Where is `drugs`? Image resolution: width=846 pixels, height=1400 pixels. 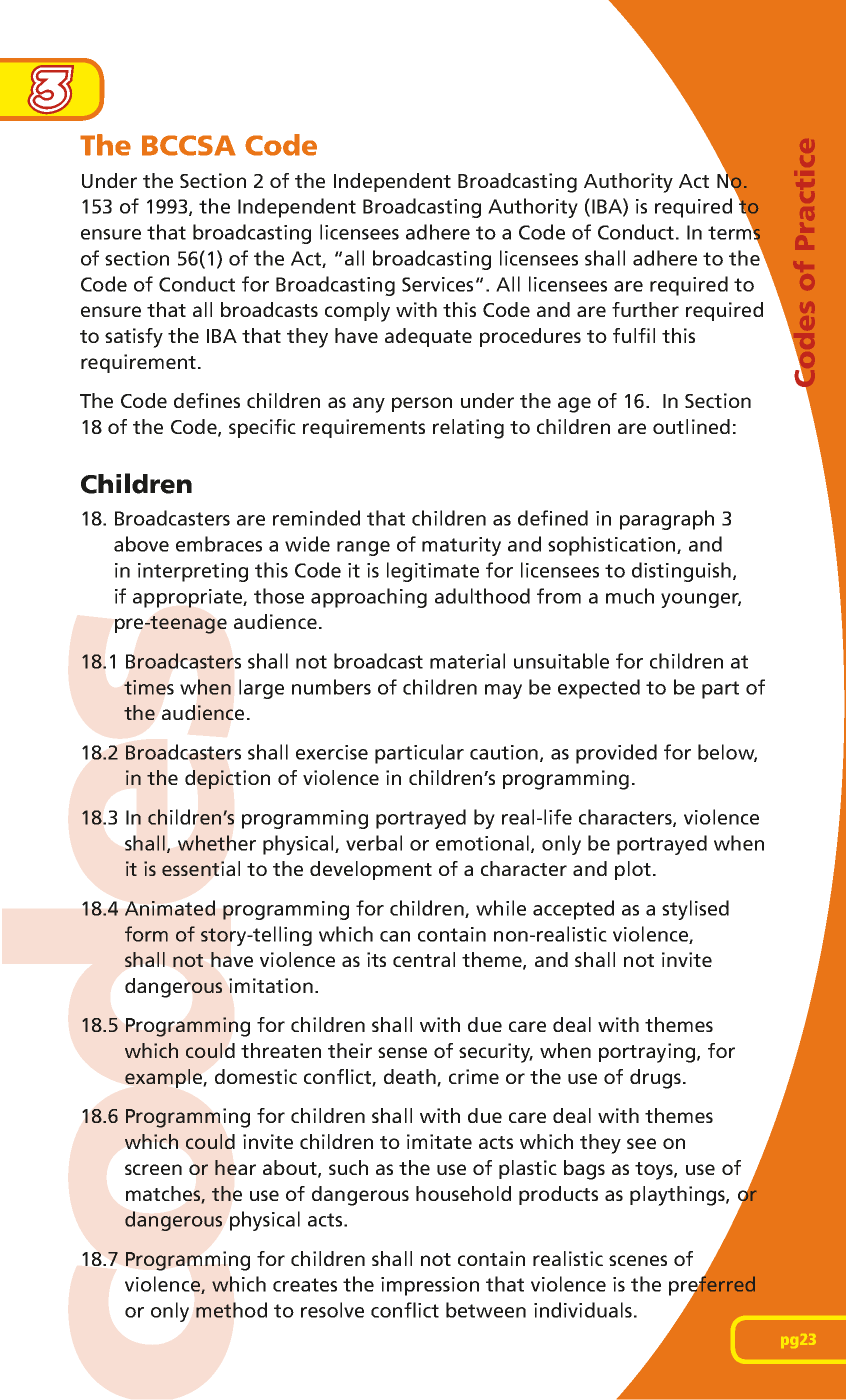 drugs is located at coordinates (655, 1079).
